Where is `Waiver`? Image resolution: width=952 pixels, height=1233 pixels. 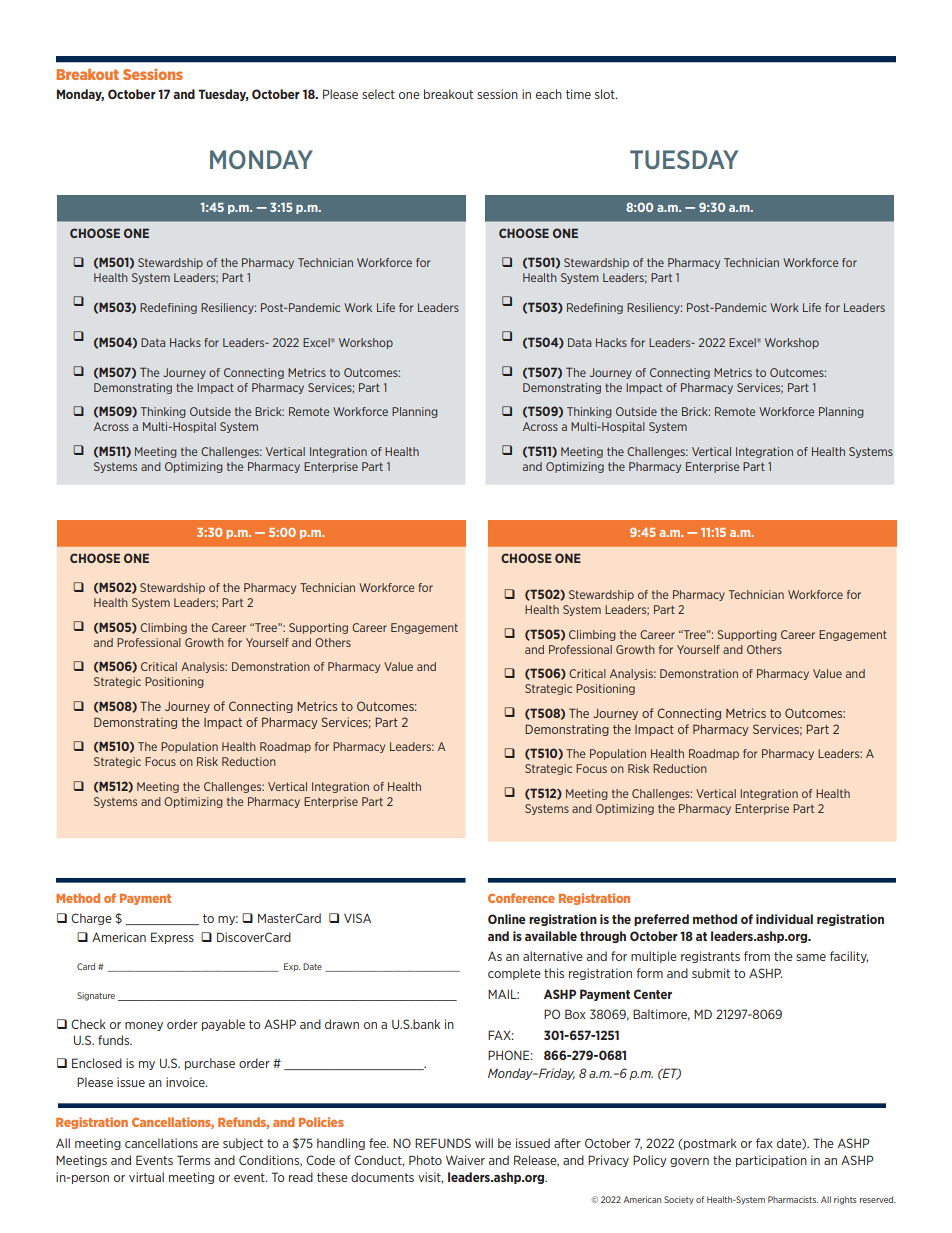 Waiver is located at coordinates (465, 1160).
